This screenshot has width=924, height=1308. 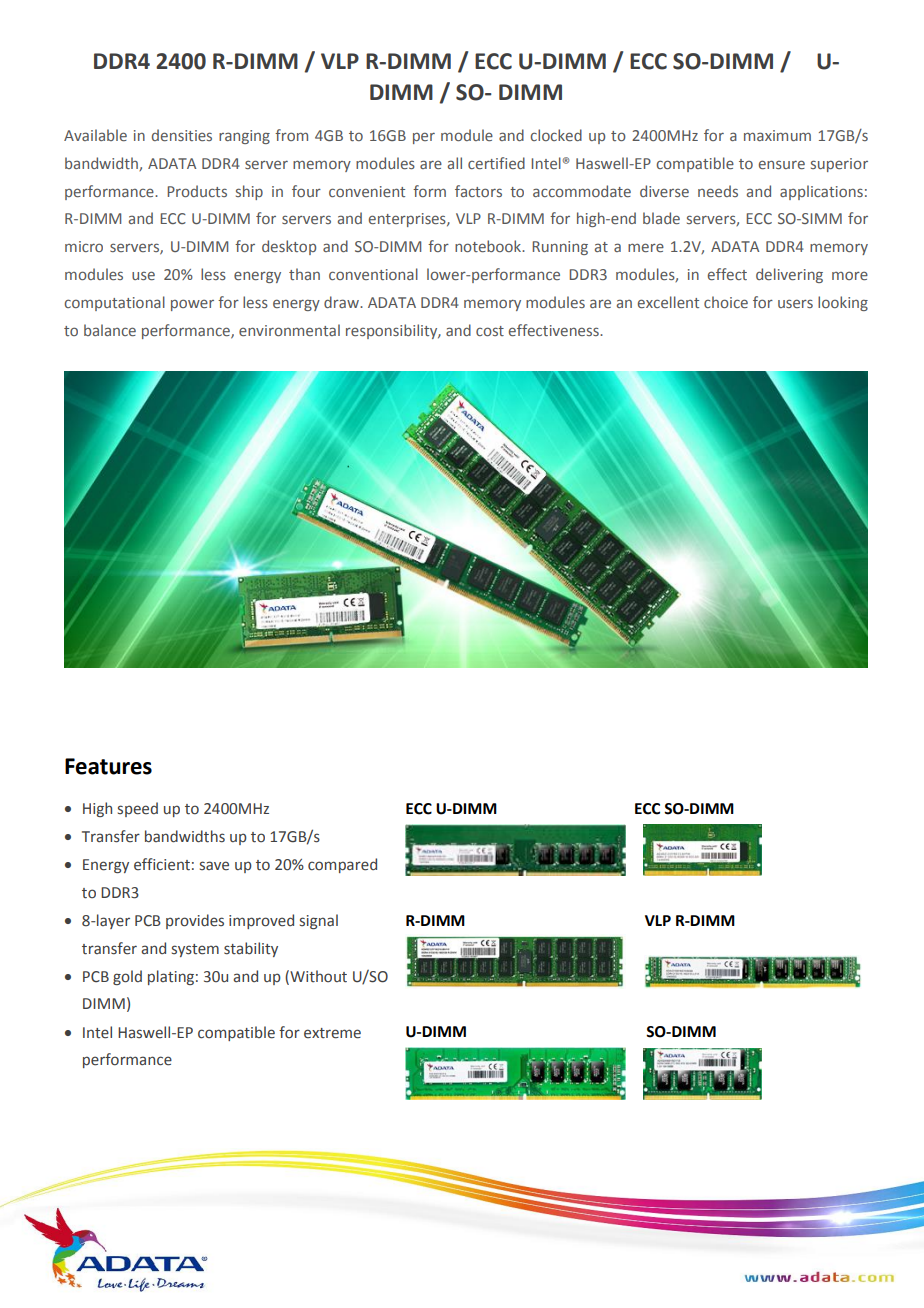 I want to click on Features, so click(x=108, y=766).
